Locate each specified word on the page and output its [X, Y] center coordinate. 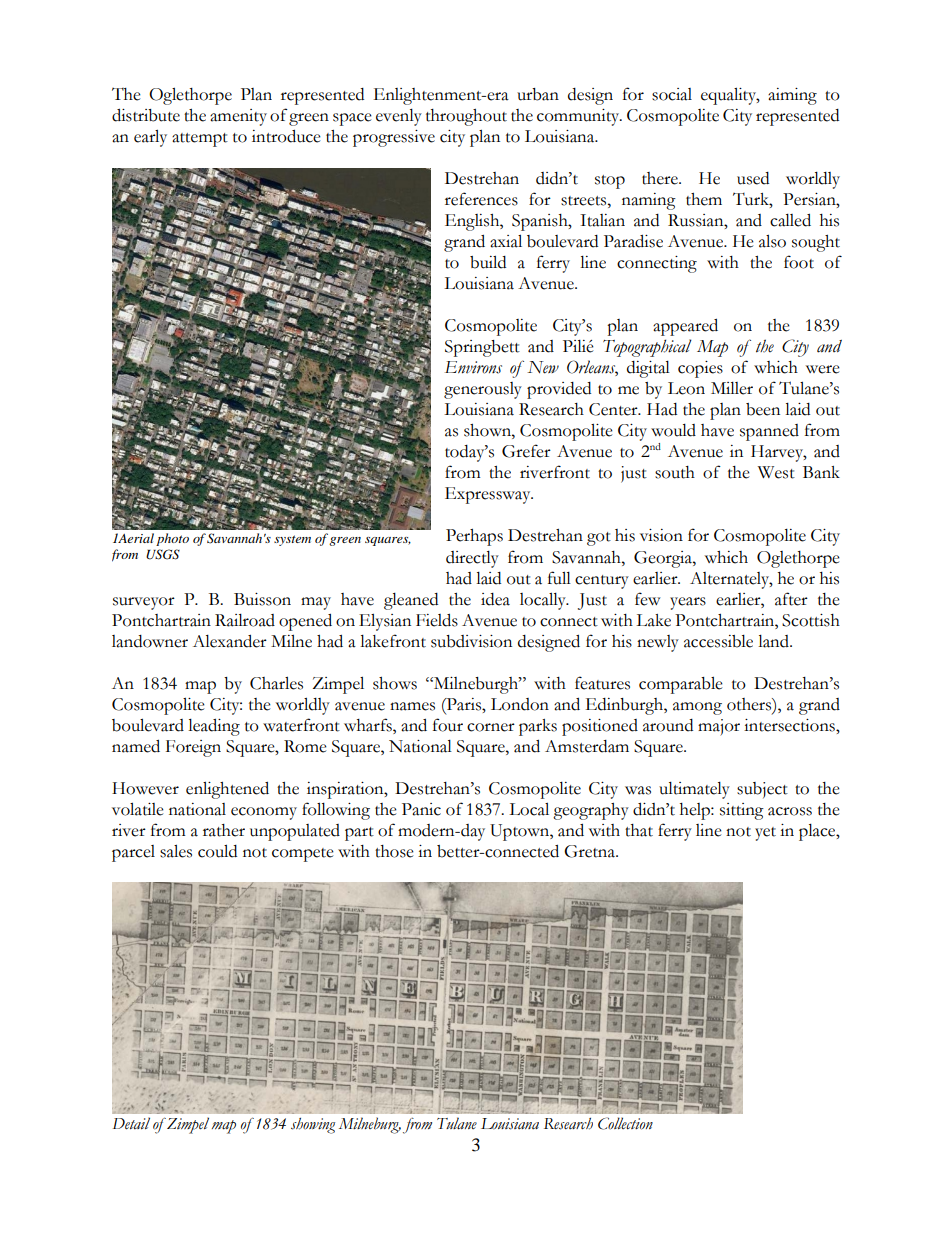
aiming [792, 96]
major [719, 727]
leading [214, 727]
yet [765, 834]
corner [491, 727]
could [217, 851]
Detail [131, 1123]
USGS [163, 554]
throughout [466, 117]
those [394, 851]
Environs [473, 367]
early [150, 138]
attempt [200, 140]
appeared [685, 327]
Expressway [489, 495]
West [776, 472]
